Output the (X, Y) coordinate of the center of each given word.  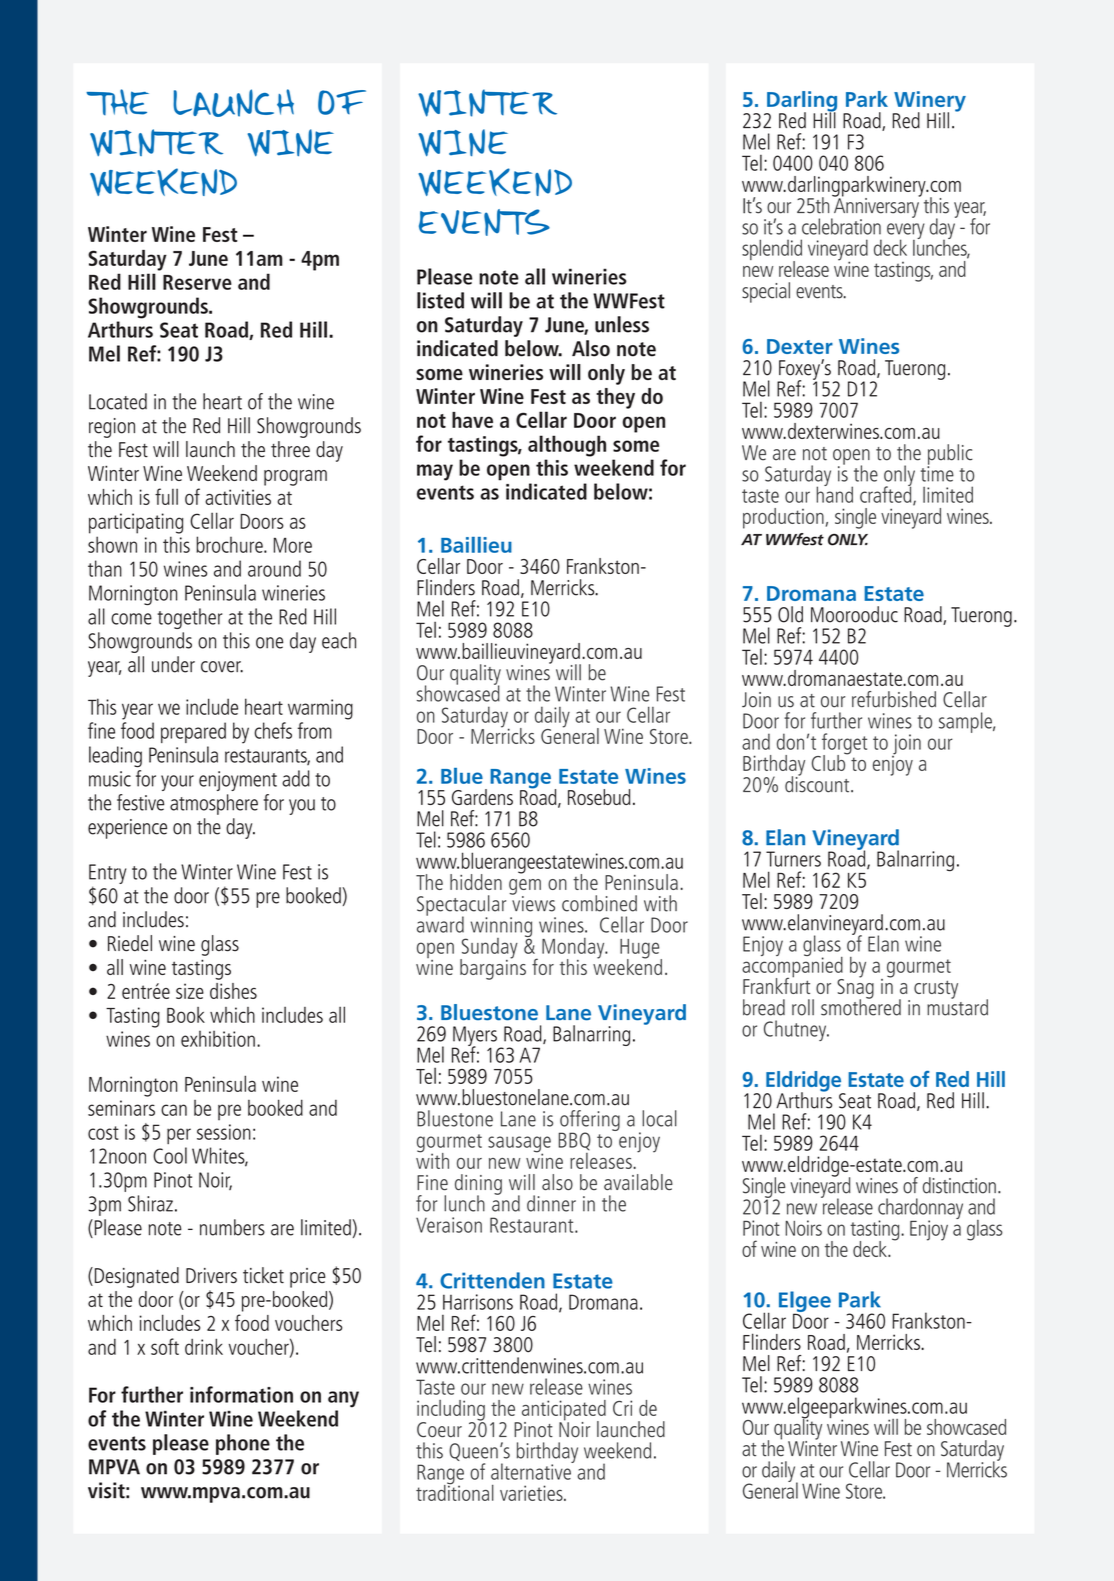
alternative (532, 1470)
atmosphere (214, 804)
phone (243, 1444)
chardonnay (920, 1210)
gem (525, 888)
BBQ (575, 1141)
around (274, 568)
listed (440, 300)
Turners (793, 859)
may (435, 472)
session (224, 1132)
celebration (841, 226)
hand (834, 493)
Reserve (197, 282)
